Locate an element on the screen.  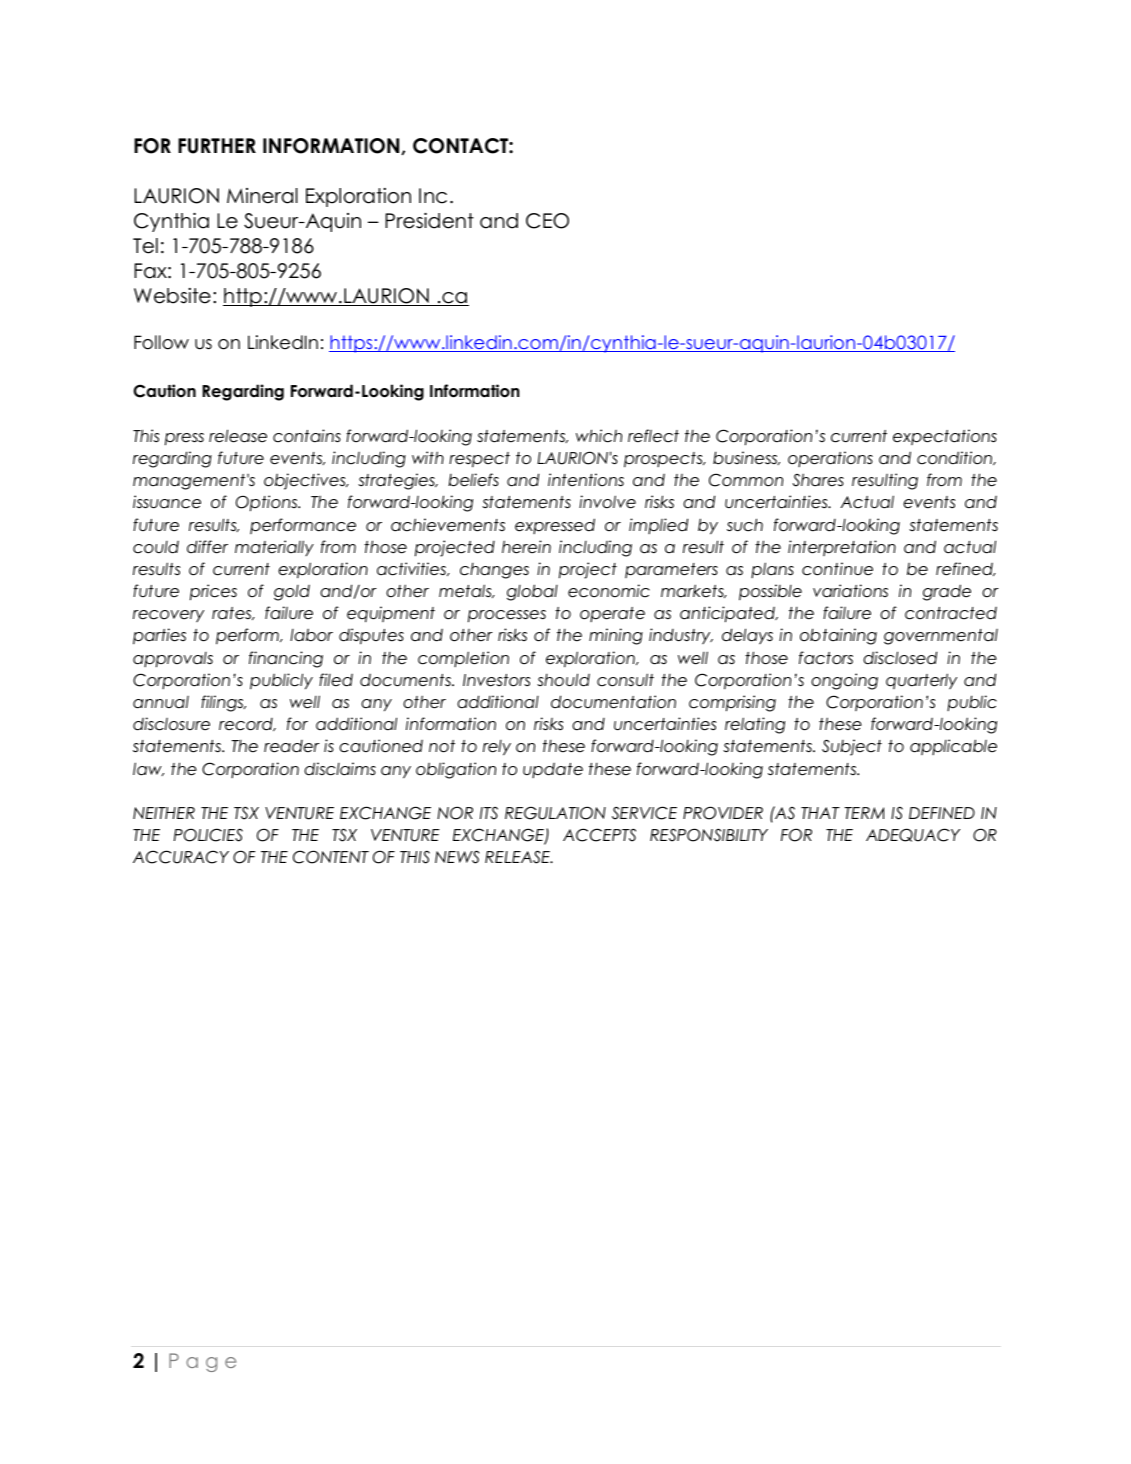
Shares is located at coordinates (818, 480).
